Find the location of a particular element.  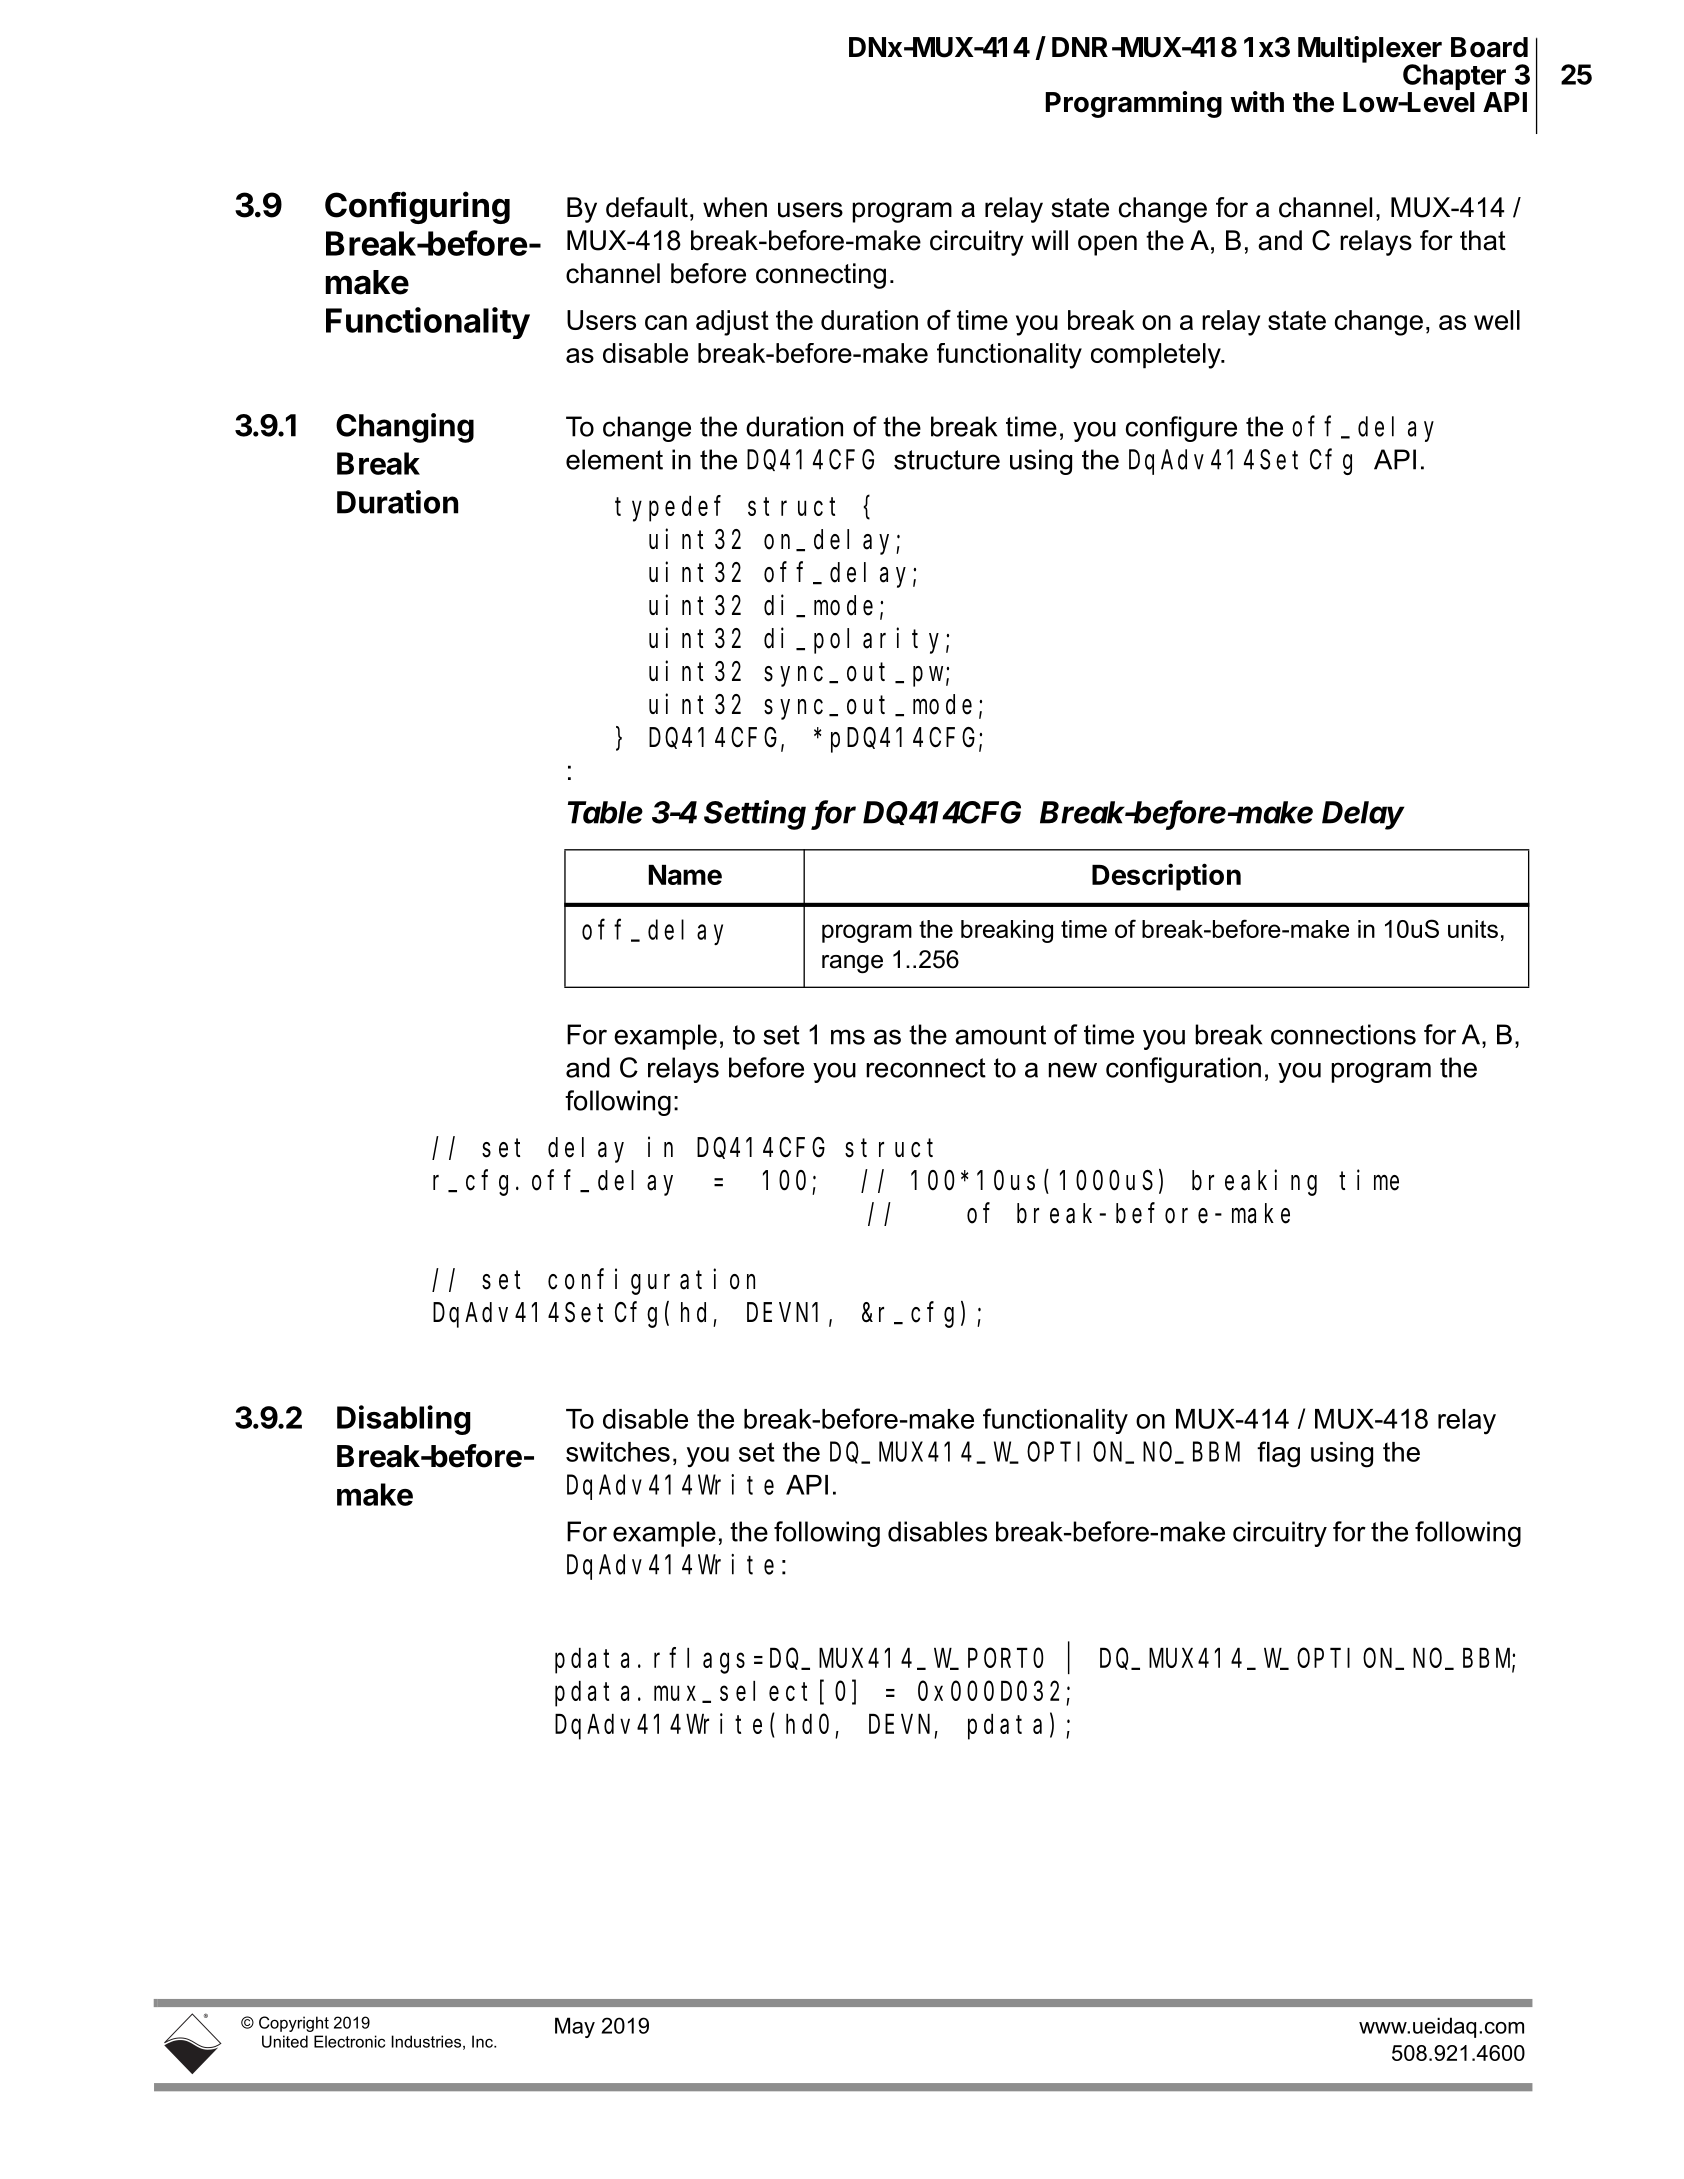

reconnect is located at coordinates (926, 1068).
